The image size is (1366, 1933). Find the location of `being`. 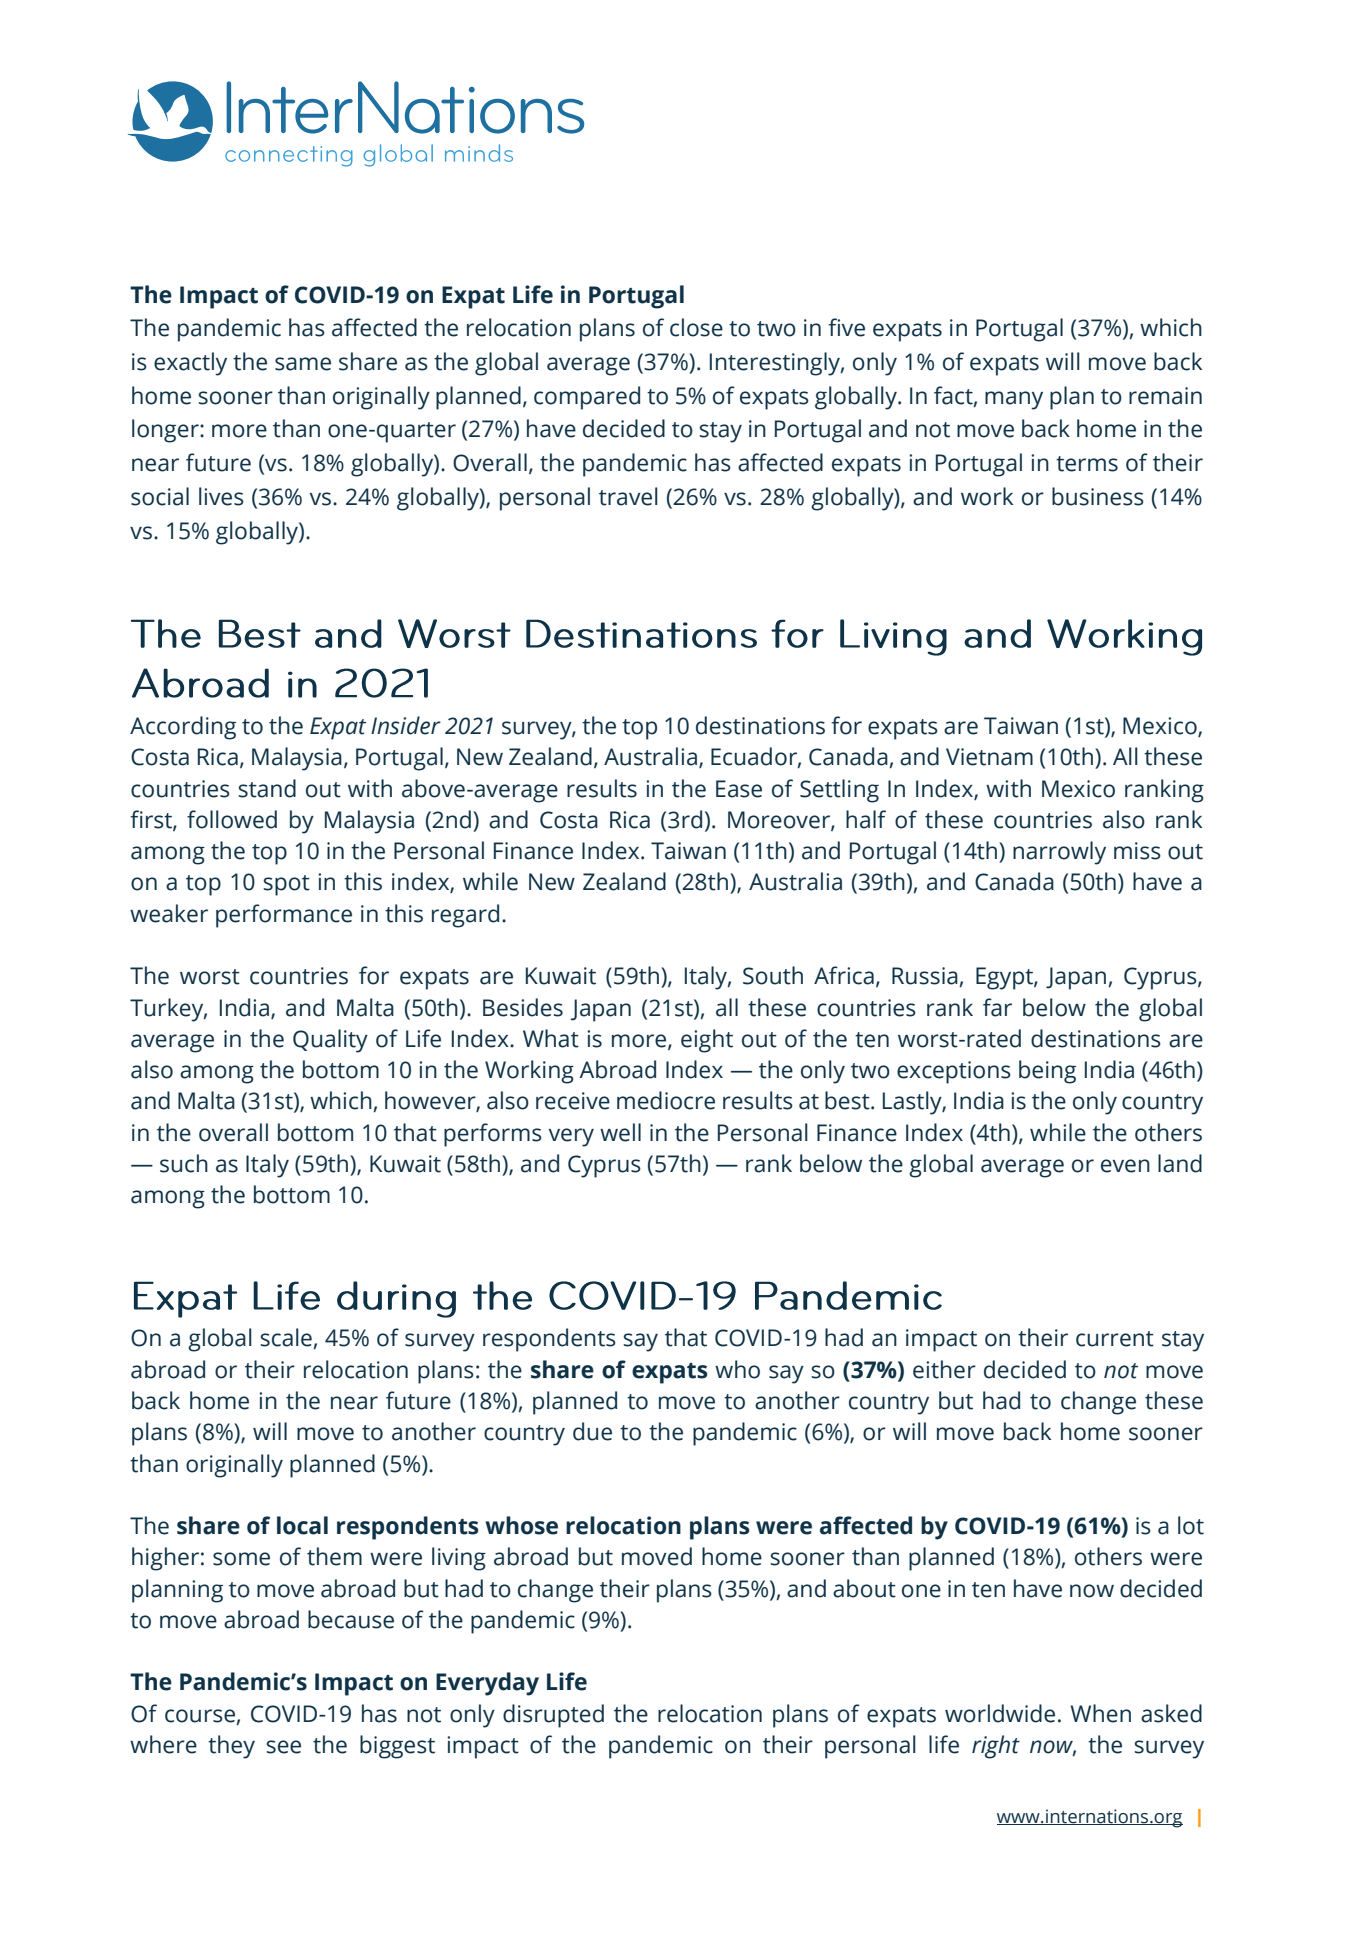

being is located at coordinates (1047, 1072).
